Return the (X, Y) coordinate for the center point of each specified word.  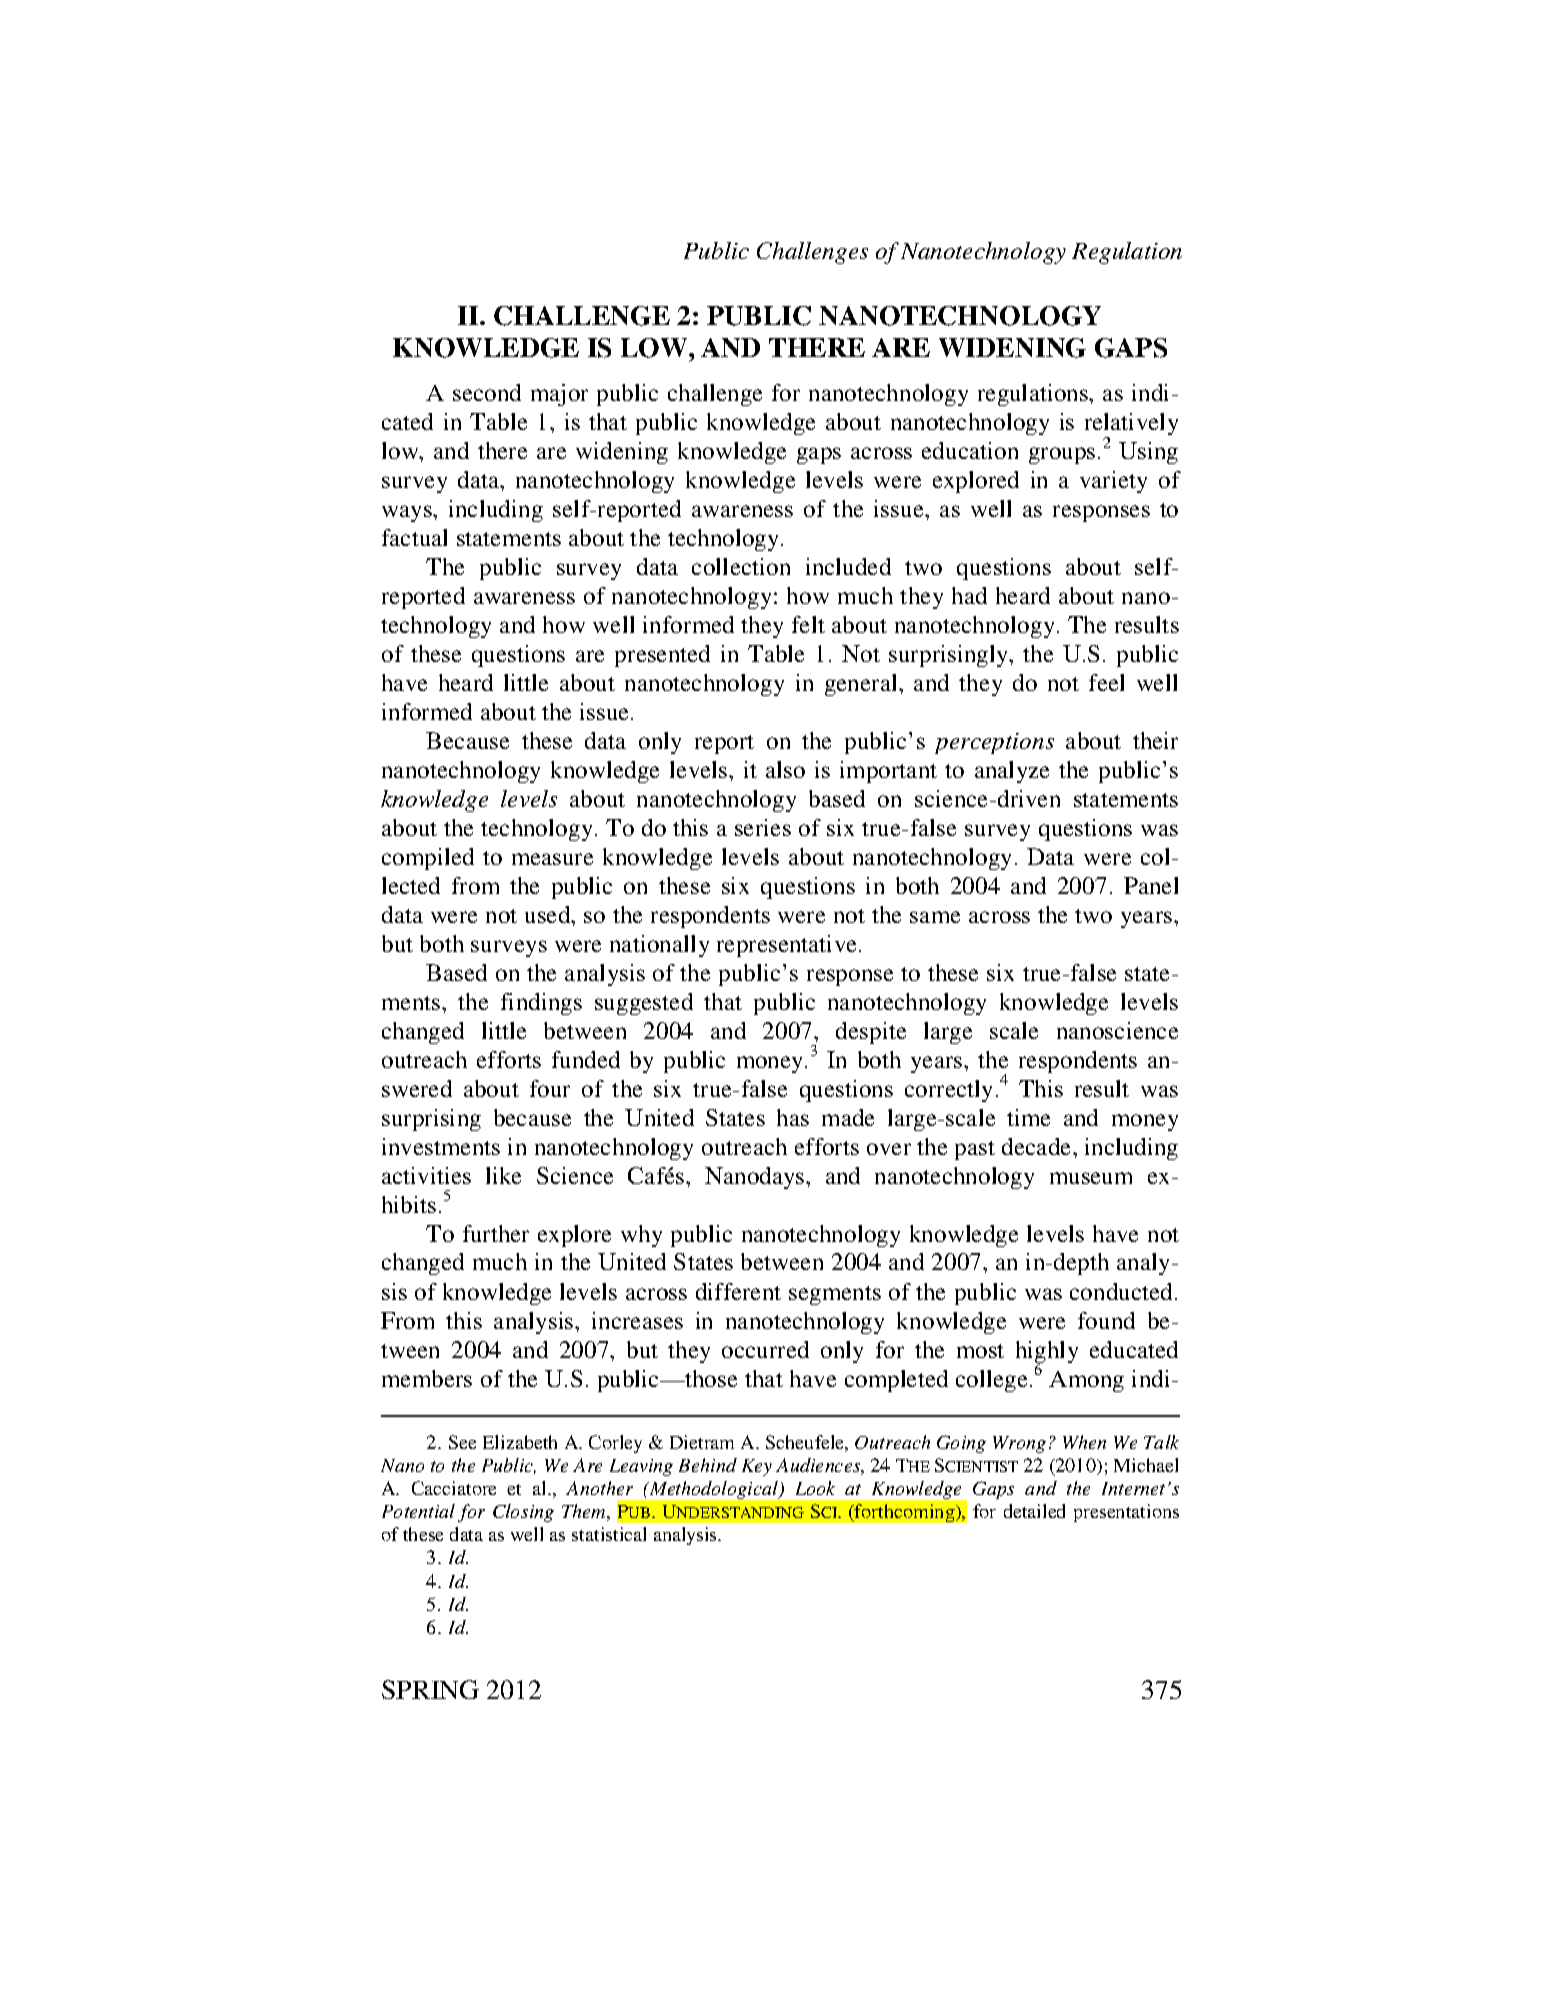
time (1028, 1117)
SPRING (430, 1689)
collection (741, 566)
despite (871, 1033)
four (550, 1088)
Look (815, 1488)
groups (1062, 455)
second (487, 392)
